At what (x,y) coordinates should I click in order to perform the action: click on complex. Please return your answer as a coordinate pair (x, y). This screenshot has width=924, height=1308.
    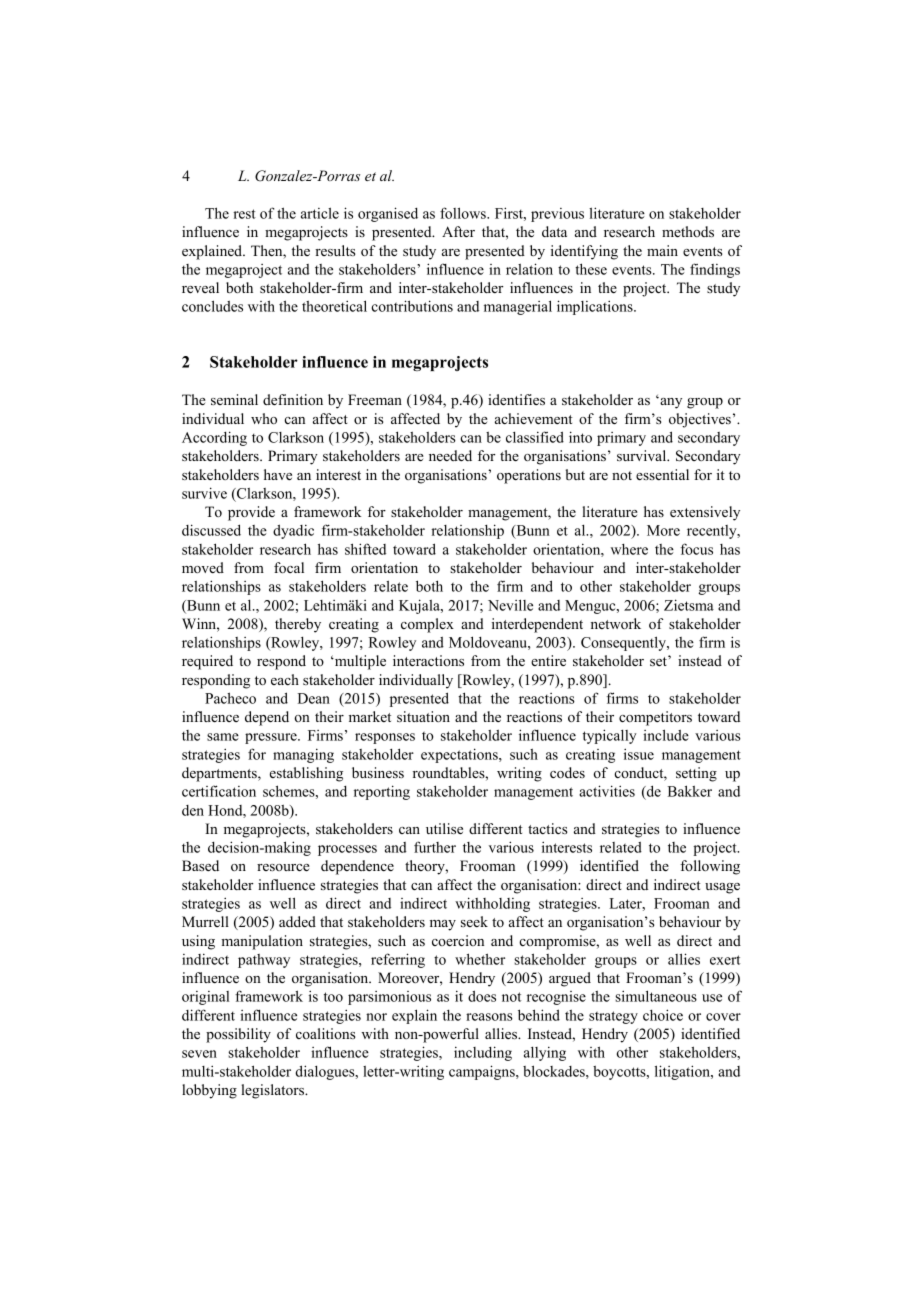
    Looking at the image, I should click on (427, 625).
